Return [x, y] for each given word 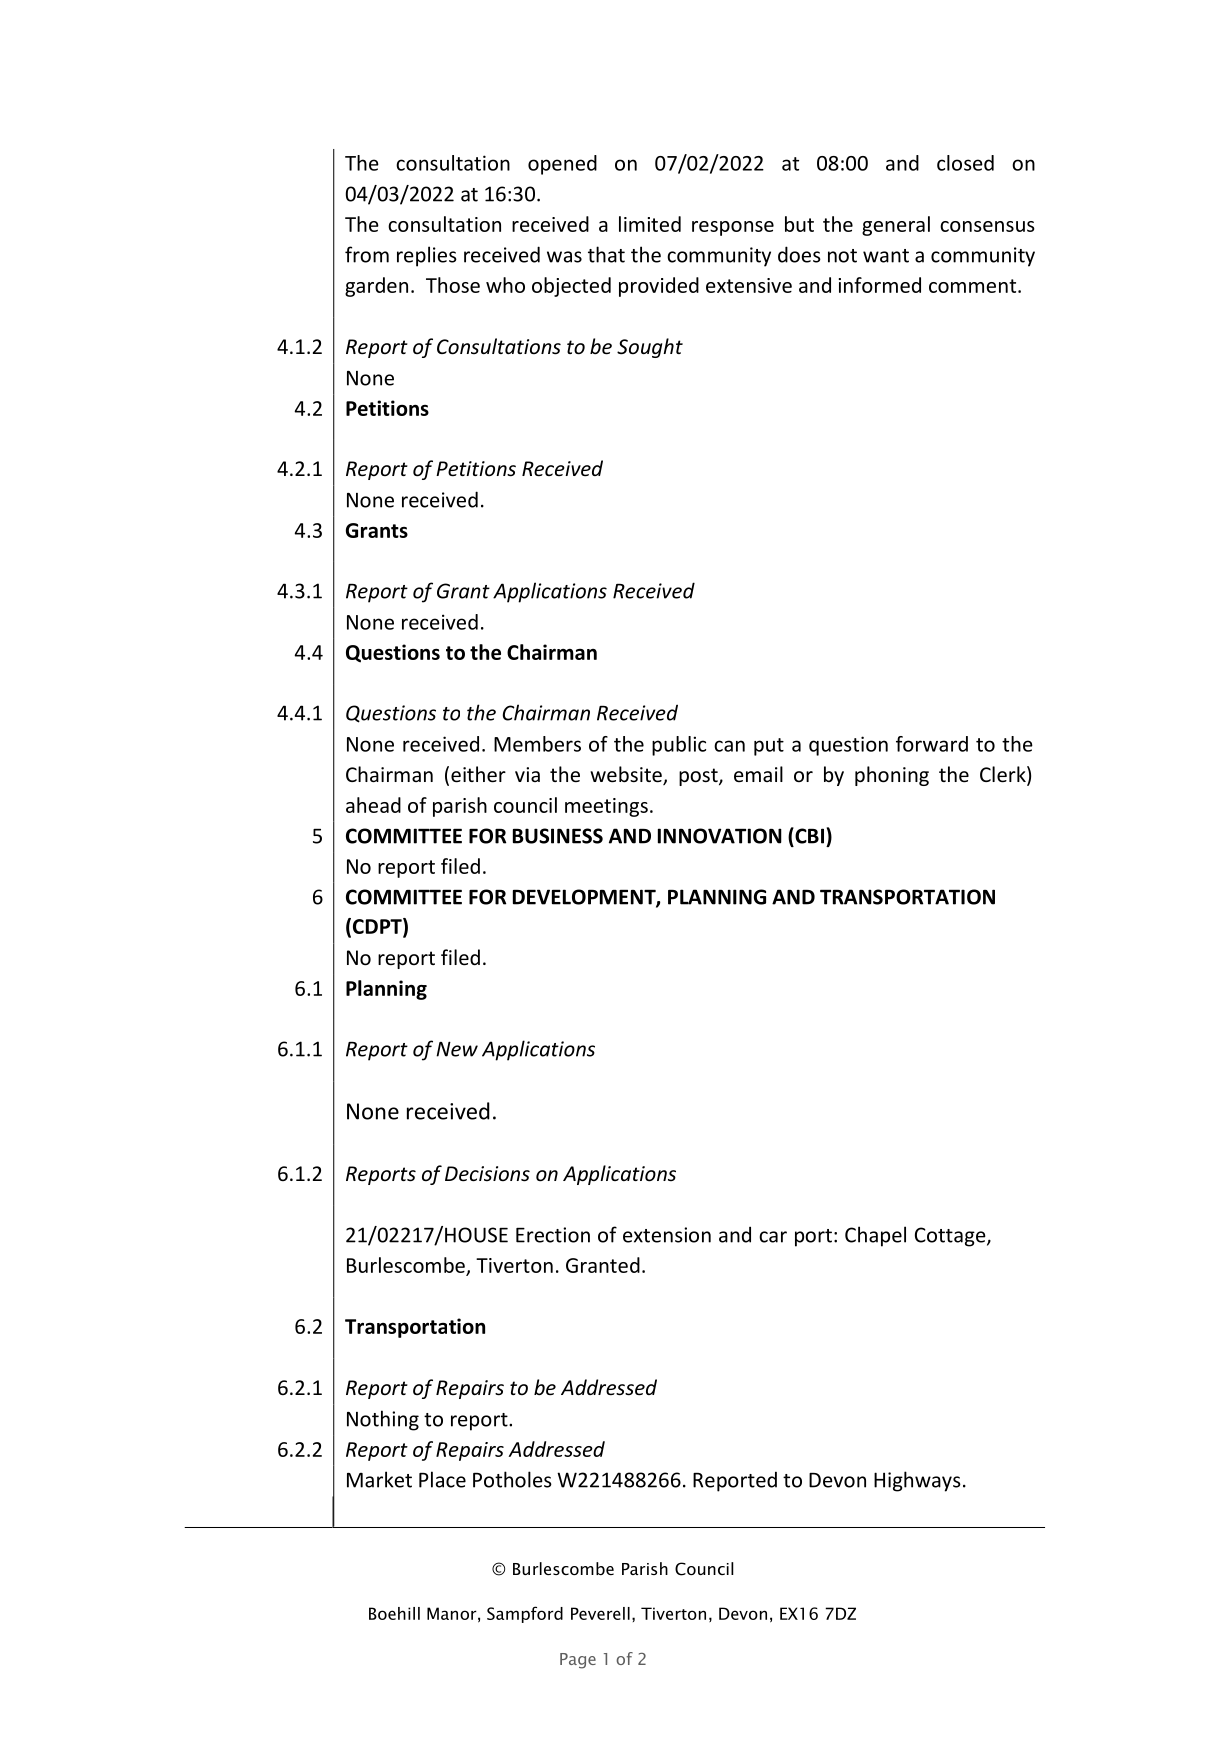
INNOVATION [720, 836]
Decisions [487, 1174]
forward [932, 744]
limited [650, 224]
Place [442, 1479]
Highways [917, 1481]
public [679, 746]
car [773, 1237]
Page [578, 1661]
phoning [892, 776]
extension [667, 1235]
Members [537, 744]
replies [427, 256]
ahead [373, 805]
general [896, 226]
